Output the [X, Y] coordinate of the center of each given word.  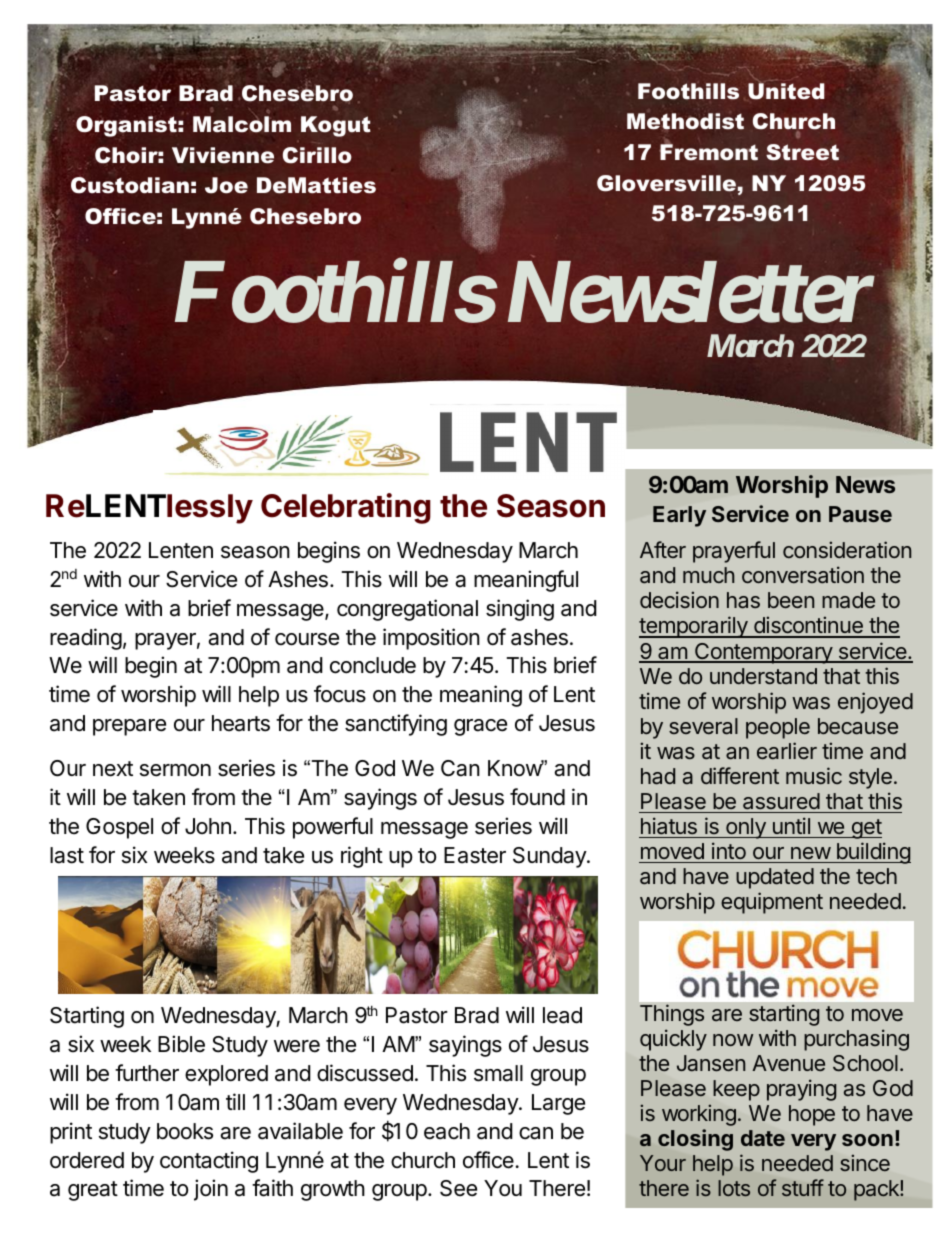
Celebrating [346, 508]
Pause [860, 514]
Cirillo [317, 155]
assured [781, 801]
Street [802, 152]
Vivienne [223, 155]
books [185, 1131]
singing [520, 610]
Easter [475, 855]
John [208, 826]
